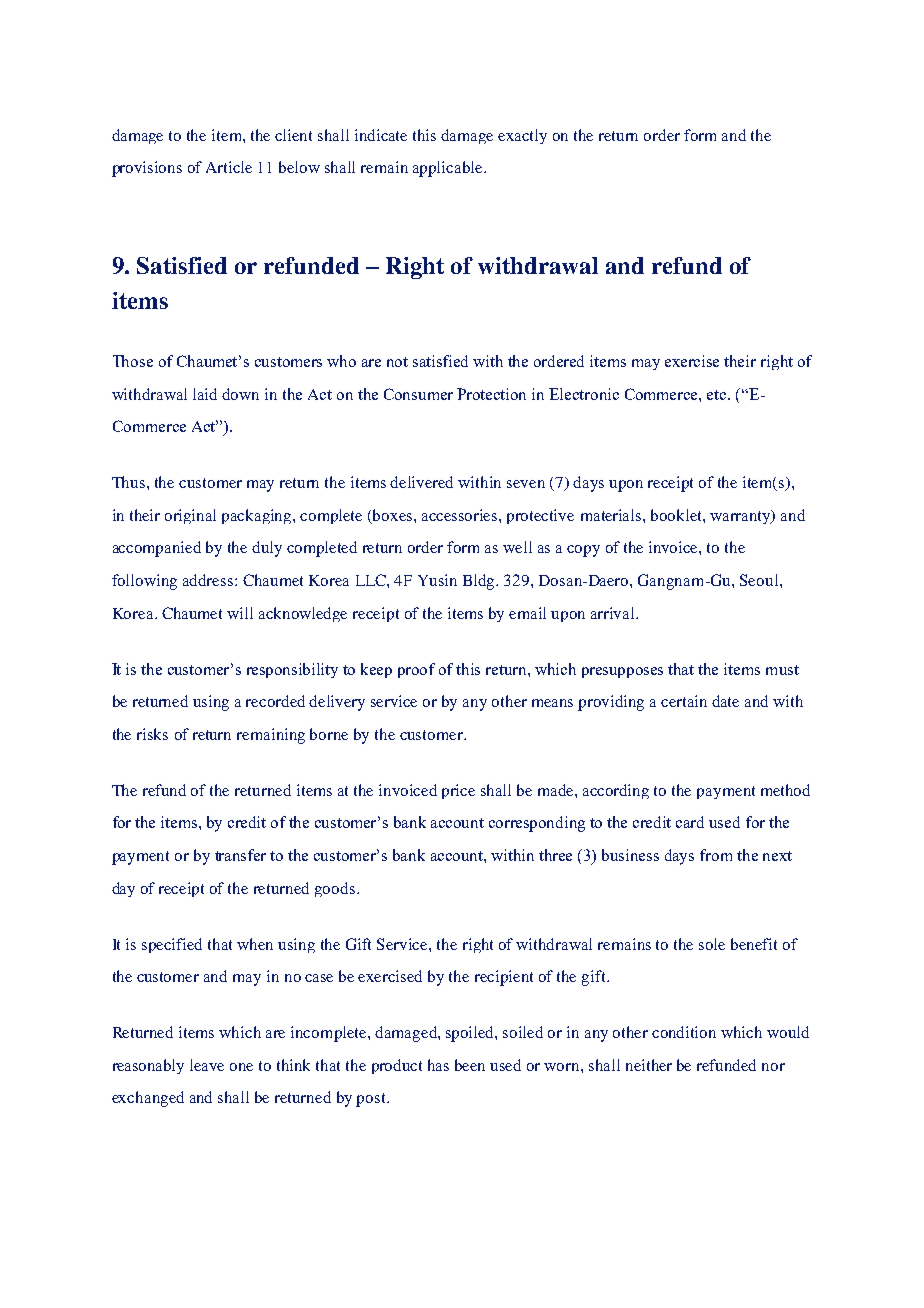 Image resolution: width=924 pixels, height=1308 pixels. Describe the element at coordinates (152, 734) in the screenshot. I see `risks` at that location.
